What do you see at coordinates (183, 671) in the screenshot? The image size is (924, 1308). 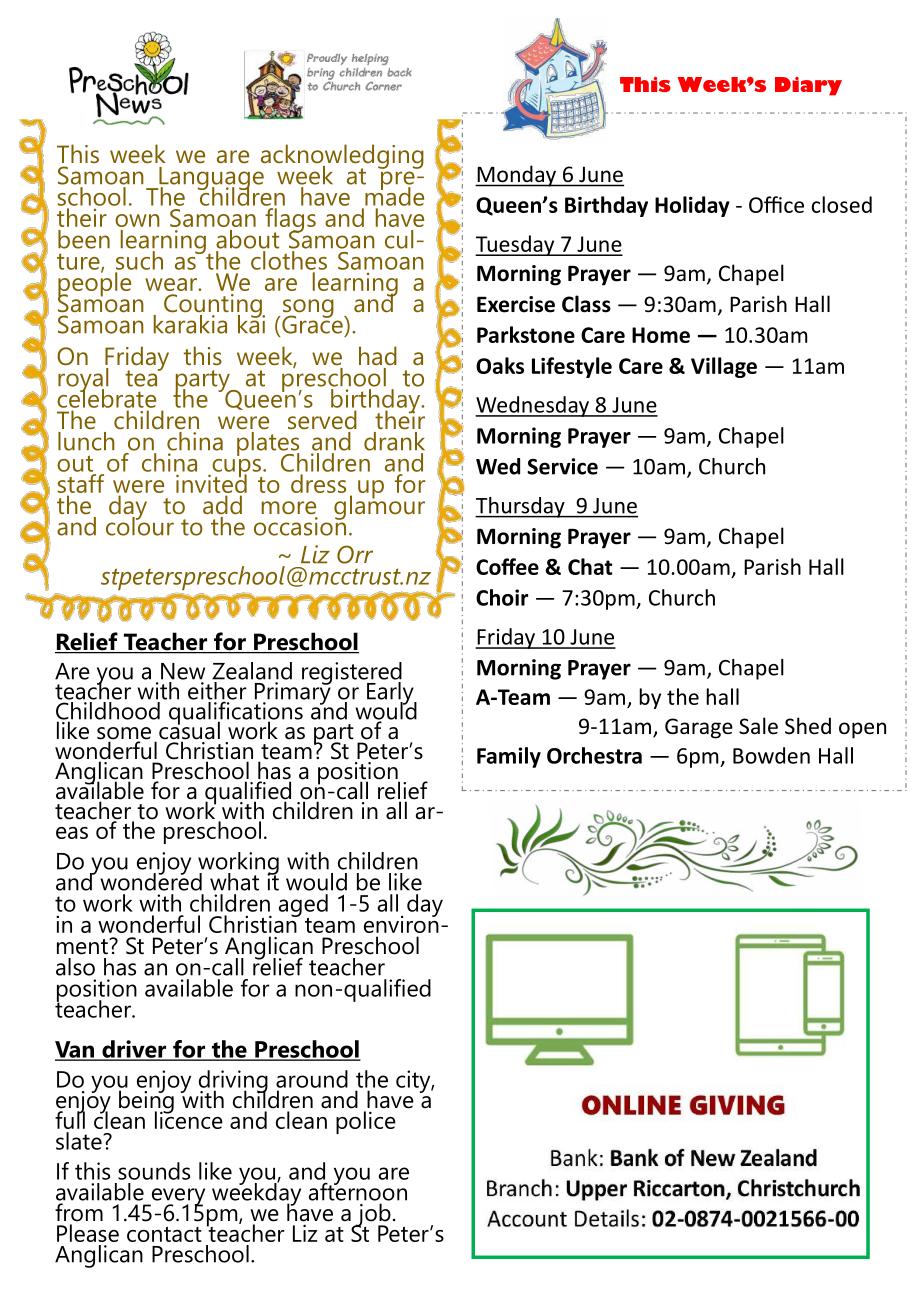 I see `New` at bounding box center [183, 671].
